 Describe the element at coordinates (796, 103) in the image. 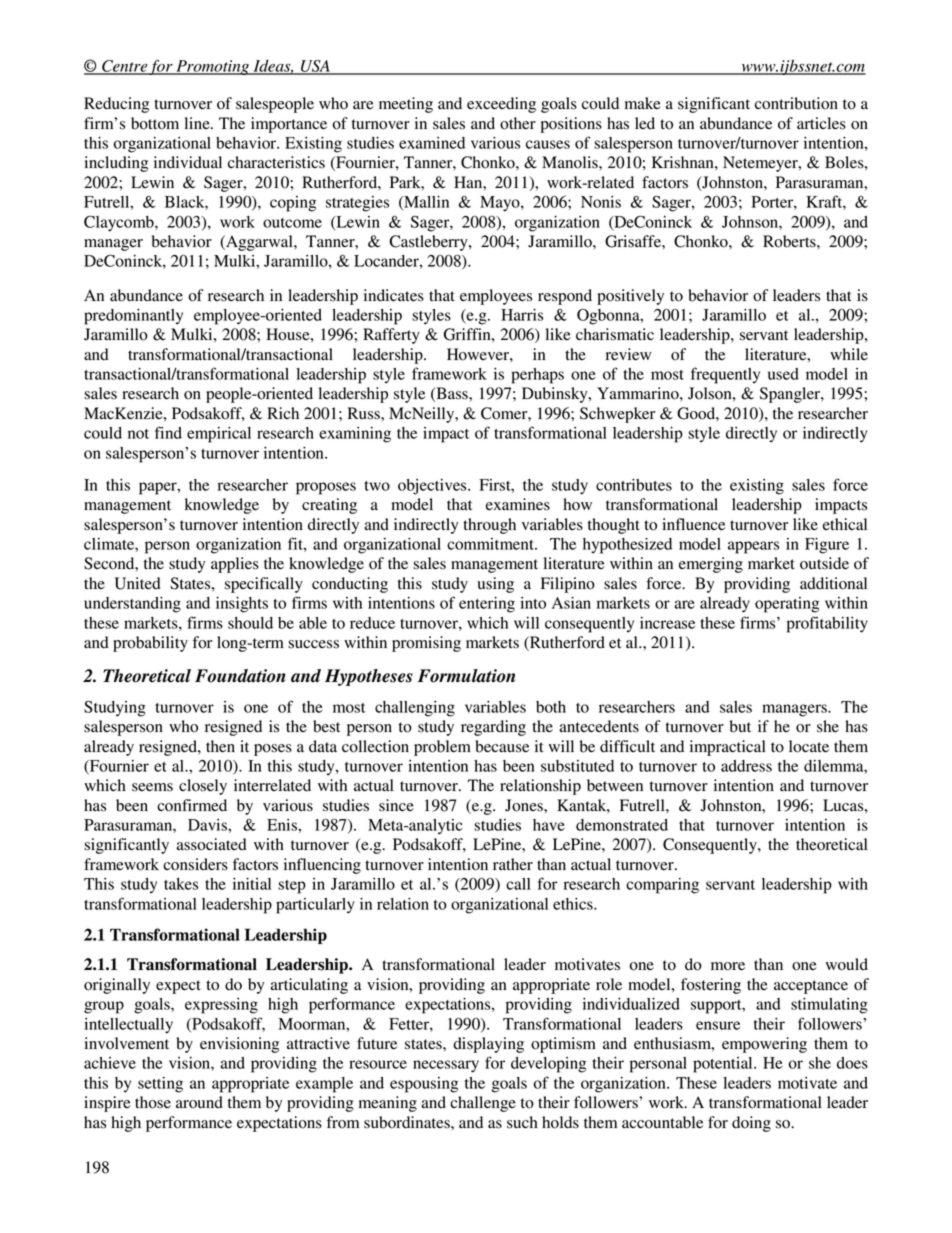

I see `contribution` at that location.
